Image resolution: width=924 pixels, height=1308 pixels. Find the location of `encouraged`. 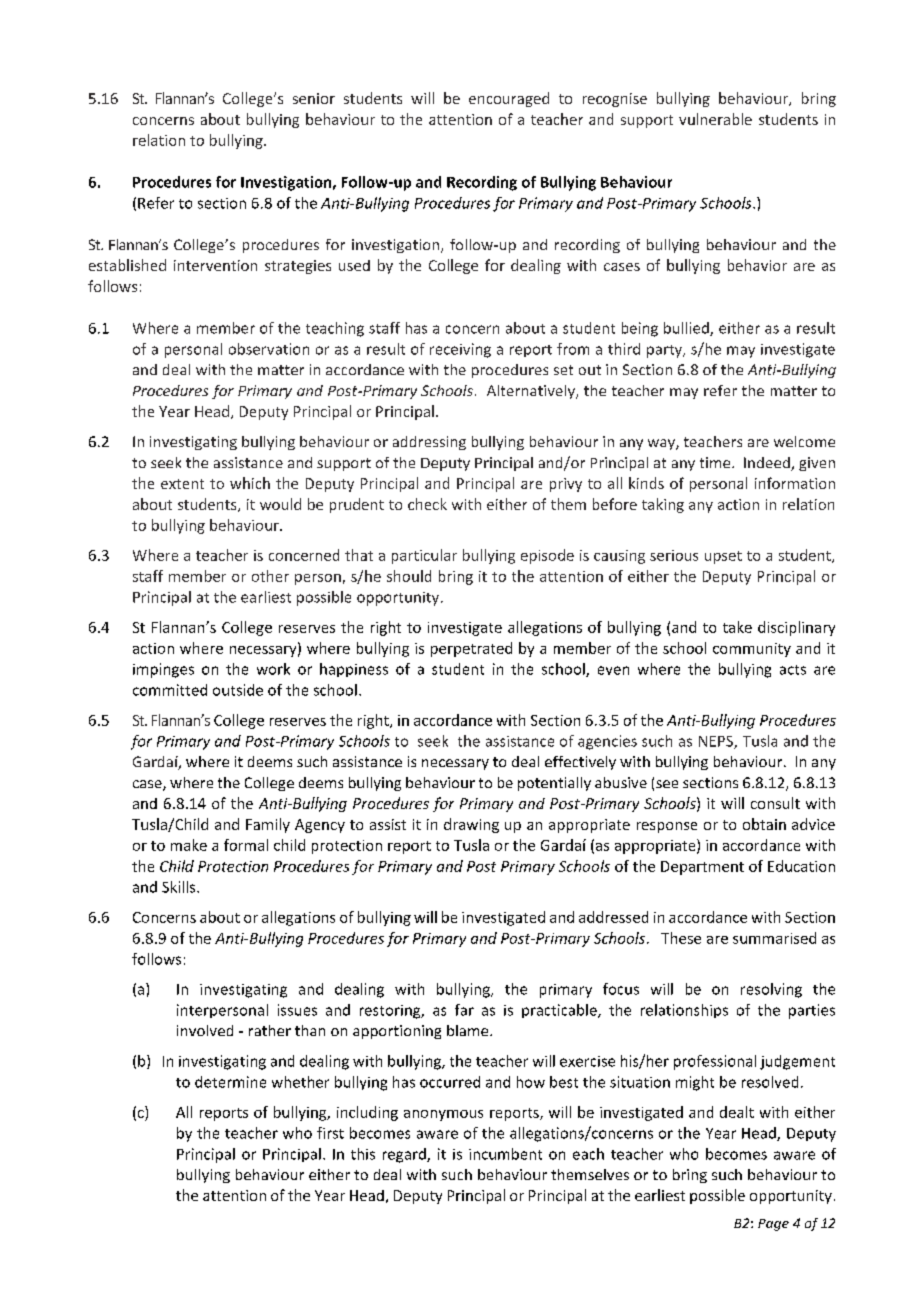

encouraged is located at coordinates (509, 99).
